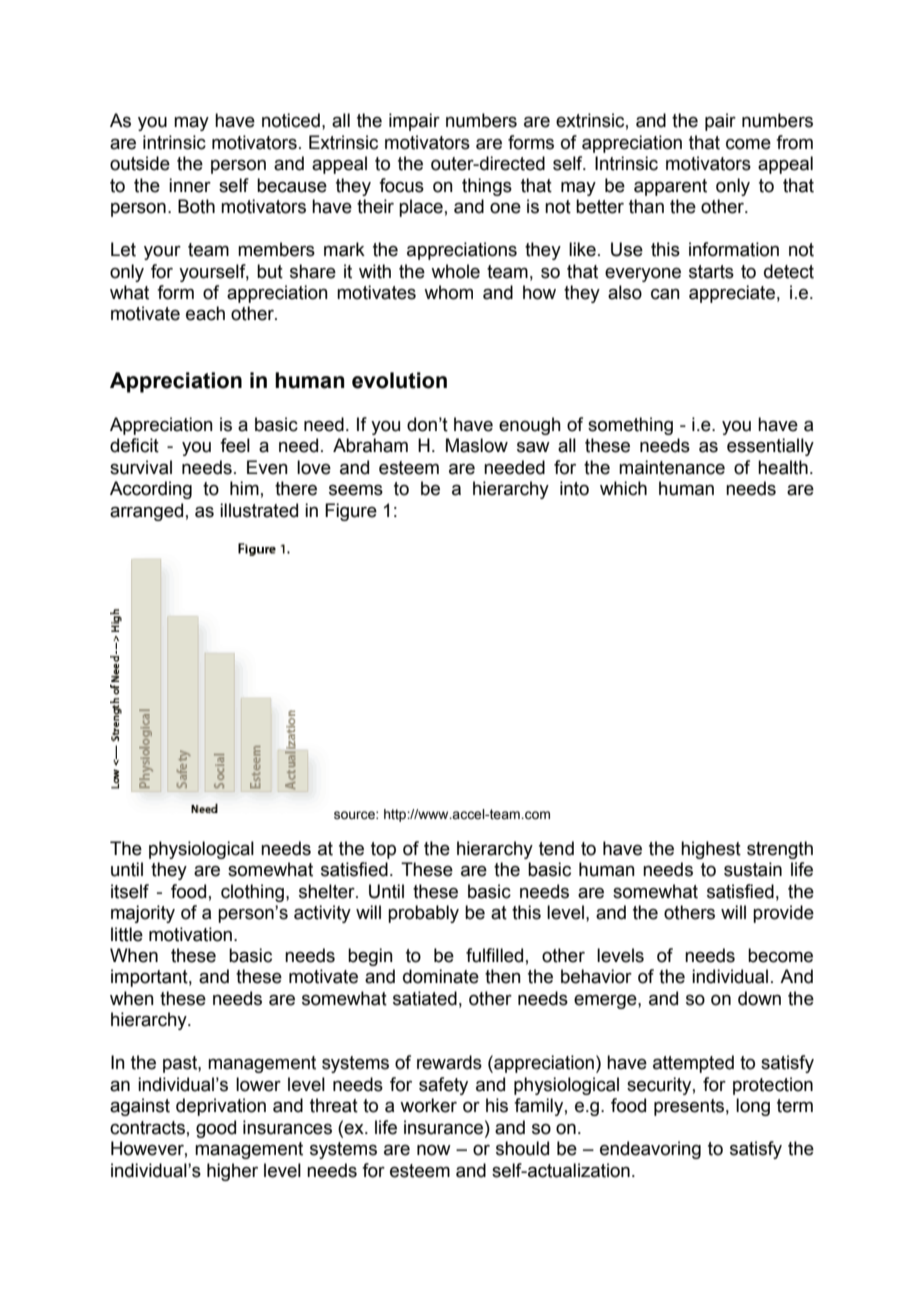  What do you see at coordinates (252, 893) in the page?
I see `clothing` at bounding box center [252, 893].
